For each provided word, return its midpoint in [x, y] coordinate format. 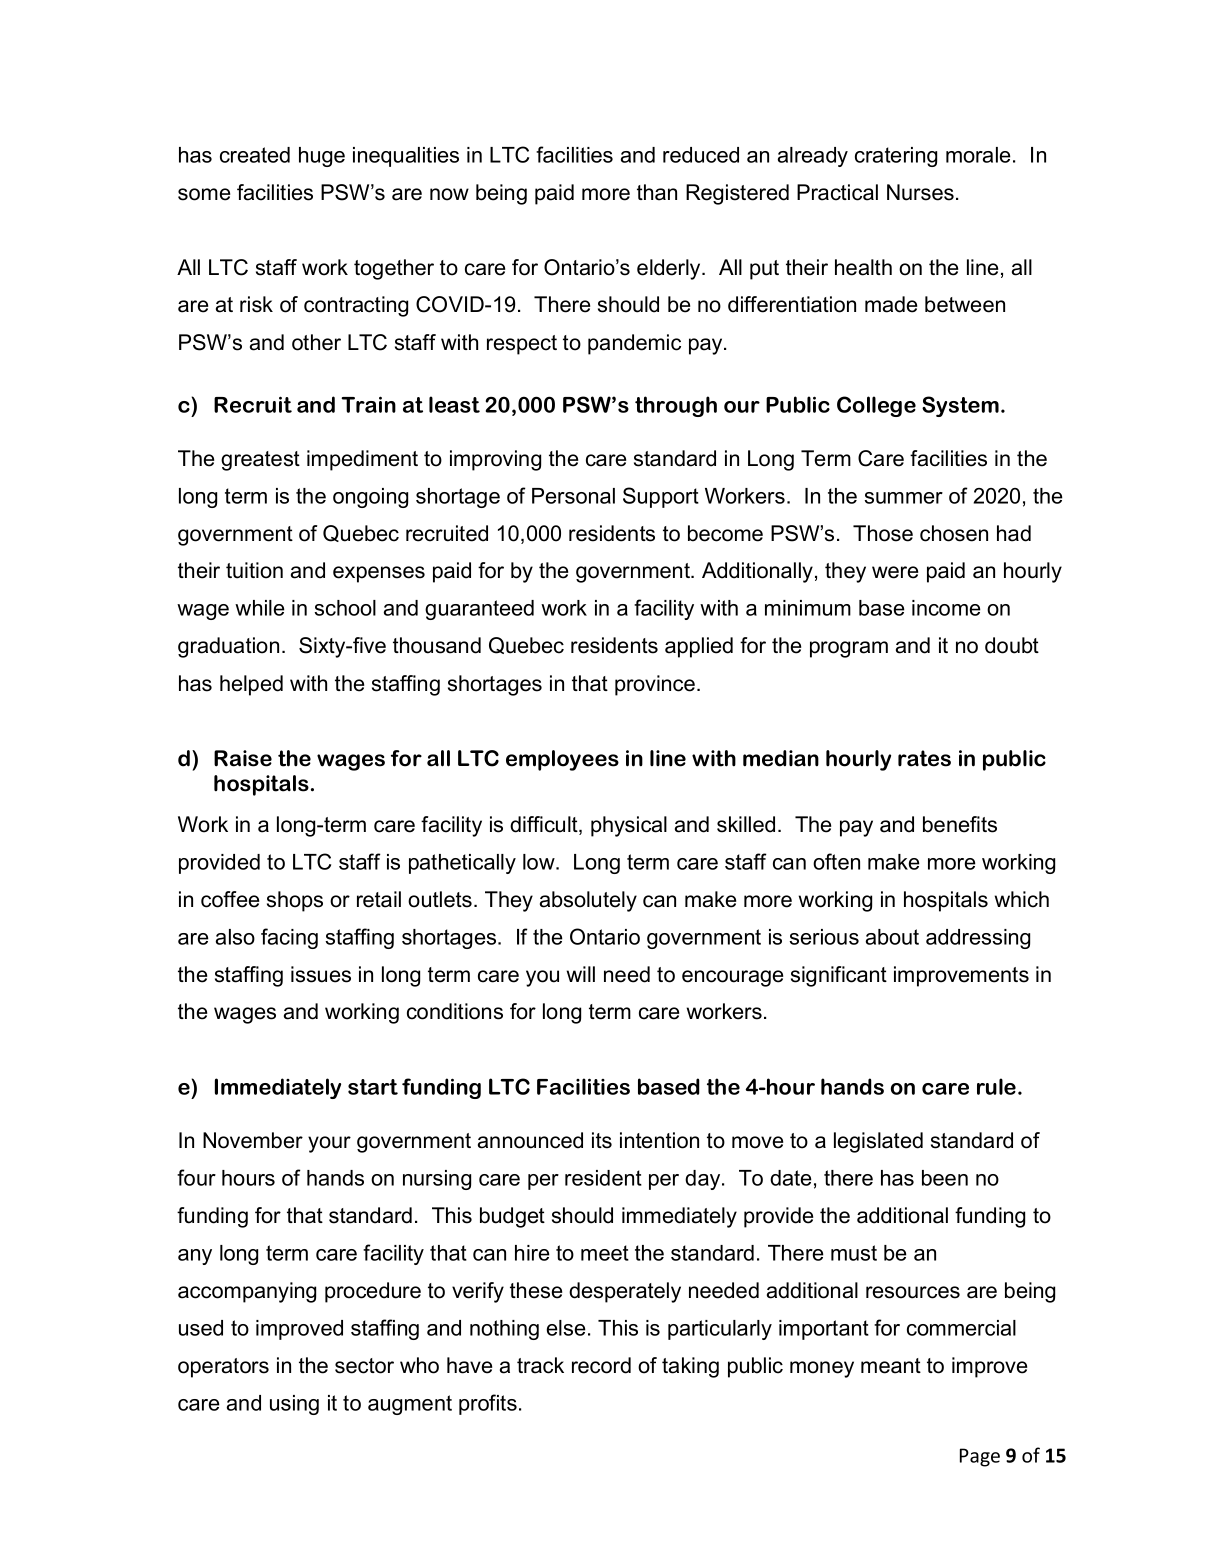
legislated [878, 1142]
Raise [243, 758]
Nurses [920, 192]
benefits [960, 824]
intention [659, 1140]
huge [322, 157]
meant [891, 1366]
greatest [260, 461]
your [329, 1144]
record [601, 1365]
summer [903, 498]
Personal [573, 496]
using [294, 1405]
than [657, 192]
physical [629, 826]
